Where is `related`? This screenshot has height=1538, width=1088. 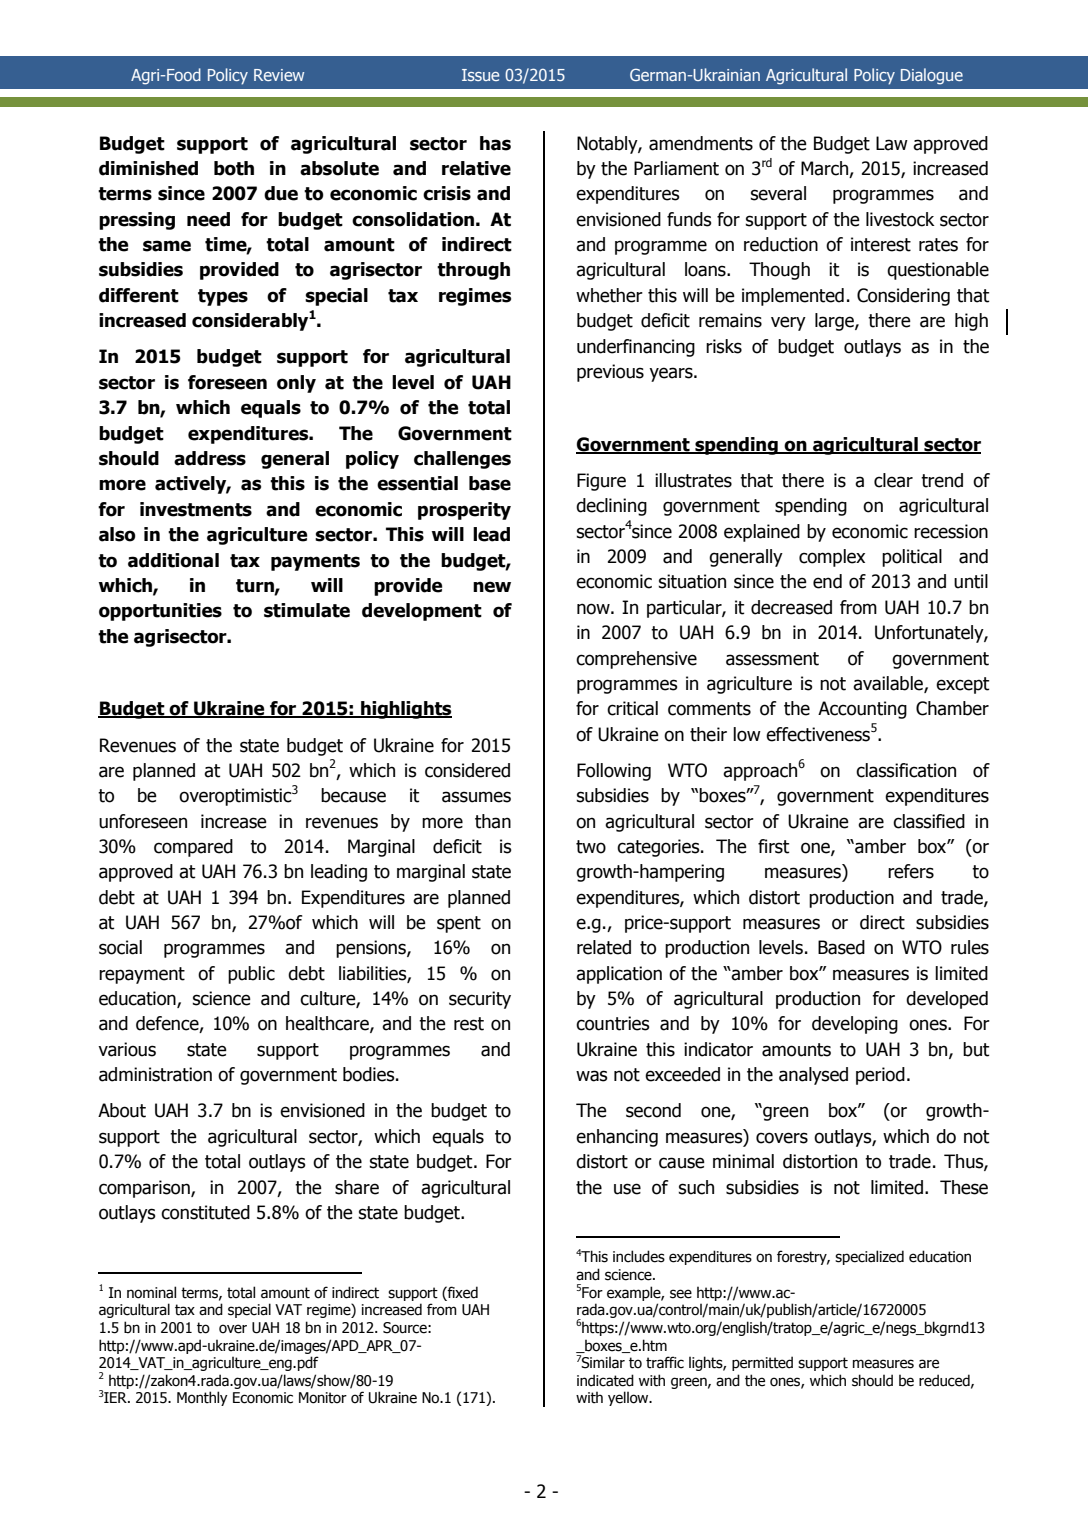
related is located at coordinates (604, 947).
